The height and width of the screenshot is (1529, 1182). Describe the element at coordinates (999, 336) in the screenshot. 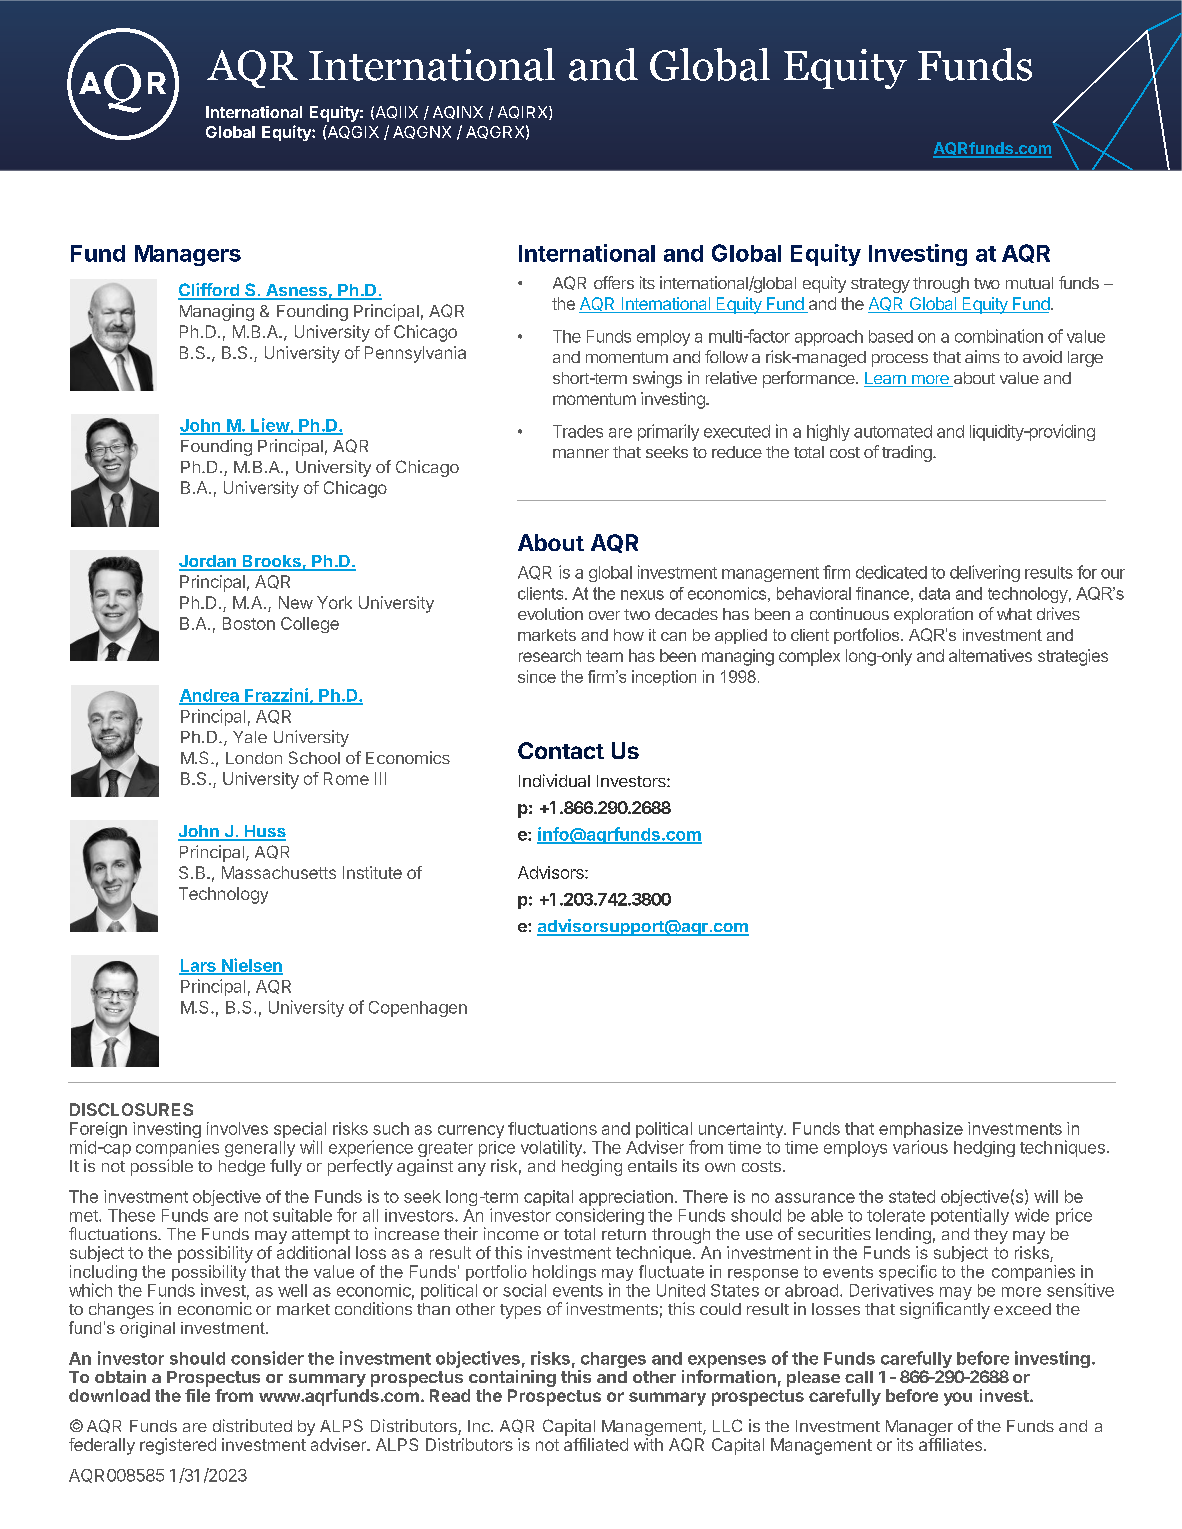

I see `combination` at that location.
